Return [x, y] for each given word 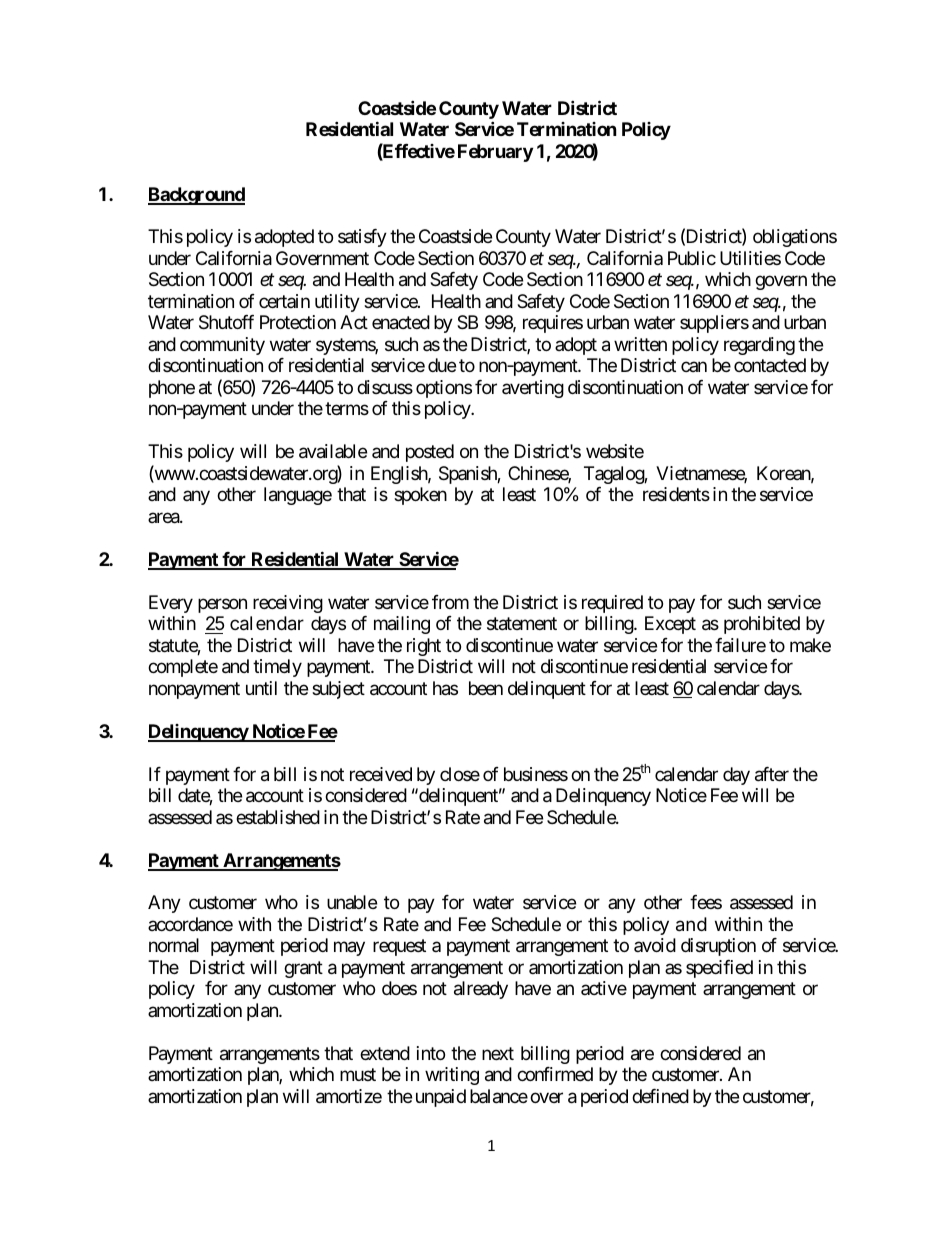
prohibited [762, 625]
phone [172, 389]
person [222, 605]
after [772, 774]
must [358, 1075]
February [495, 153]
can [694, 367]
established [278, 817]
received [381, 774]
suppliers [714, 324]
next [498, 1053]
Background [196, 196]
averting [533, 389]
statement [522, 624]
